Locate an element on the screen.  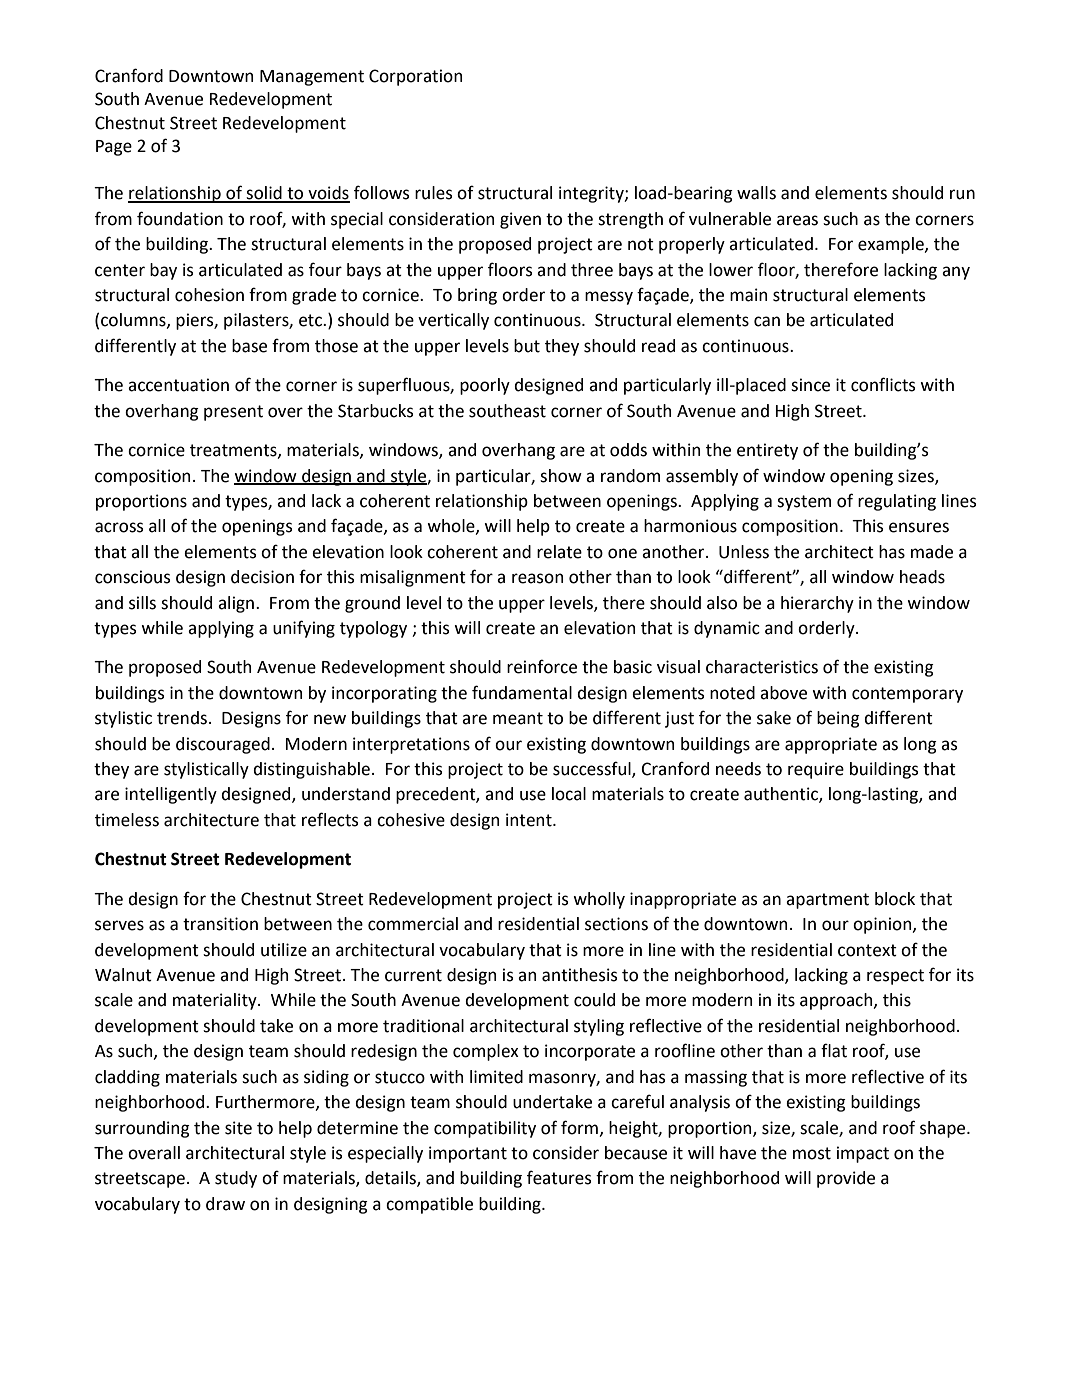
study is located at coordinates (236, 1179).
